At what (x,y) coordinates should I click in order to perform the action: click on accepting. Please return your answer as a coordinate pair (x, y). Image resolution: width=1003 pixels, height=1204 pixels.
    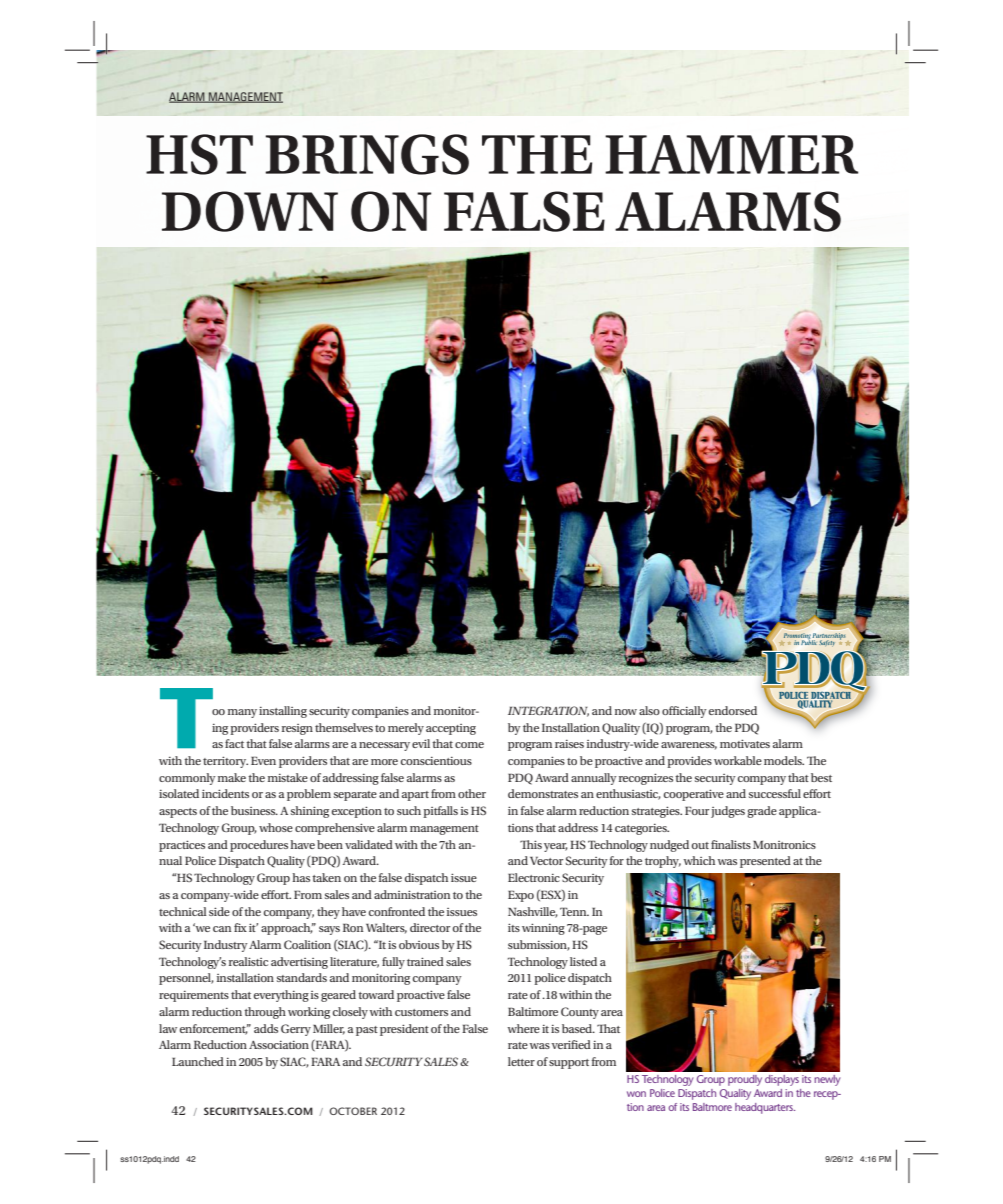
    Looking at the image, I should click on (451, 729).
